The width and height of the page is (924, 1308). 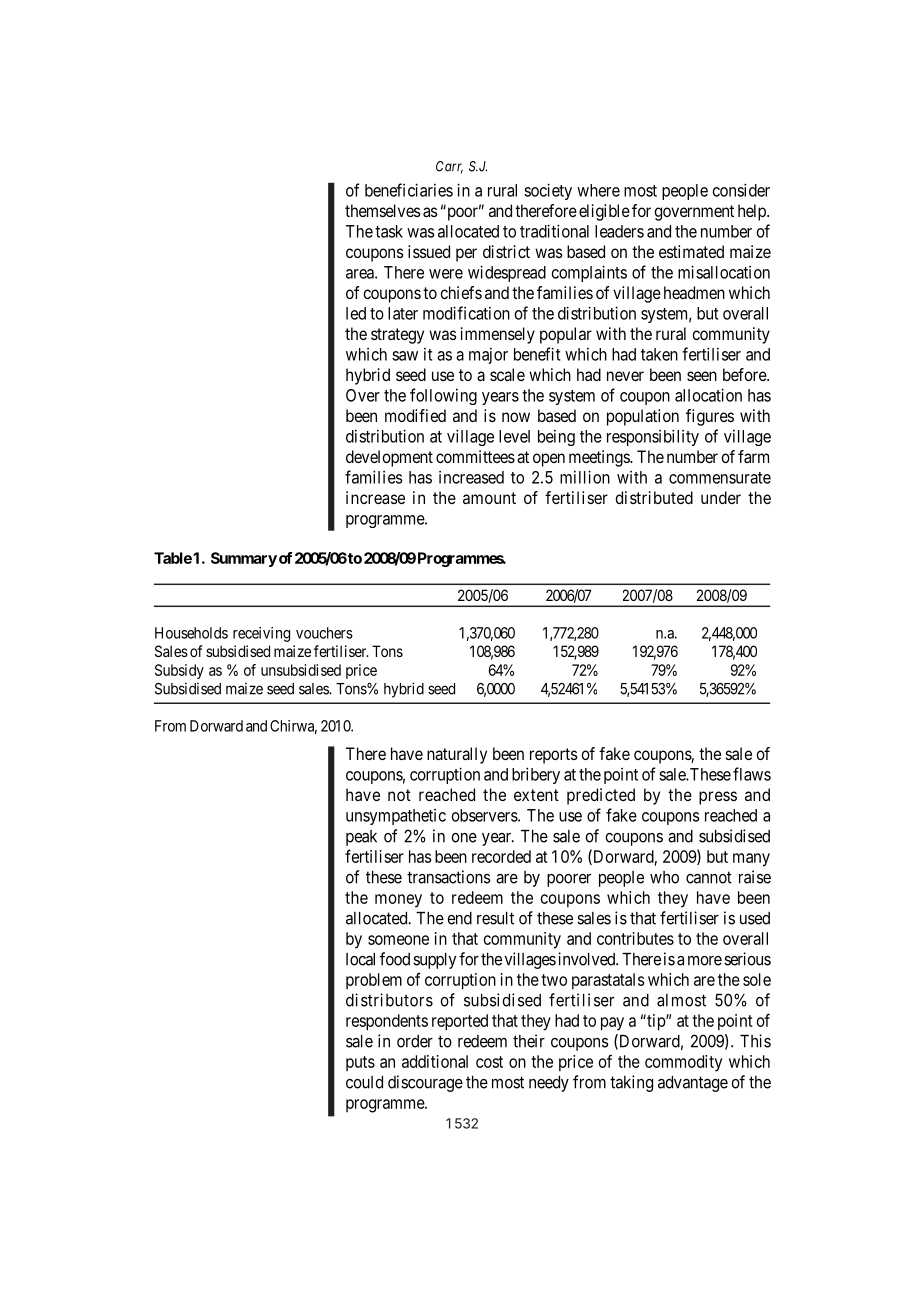 What do you see at coordinates (360, 1063) in the page?
I see `puts` at bounding box center [360, 1063].
